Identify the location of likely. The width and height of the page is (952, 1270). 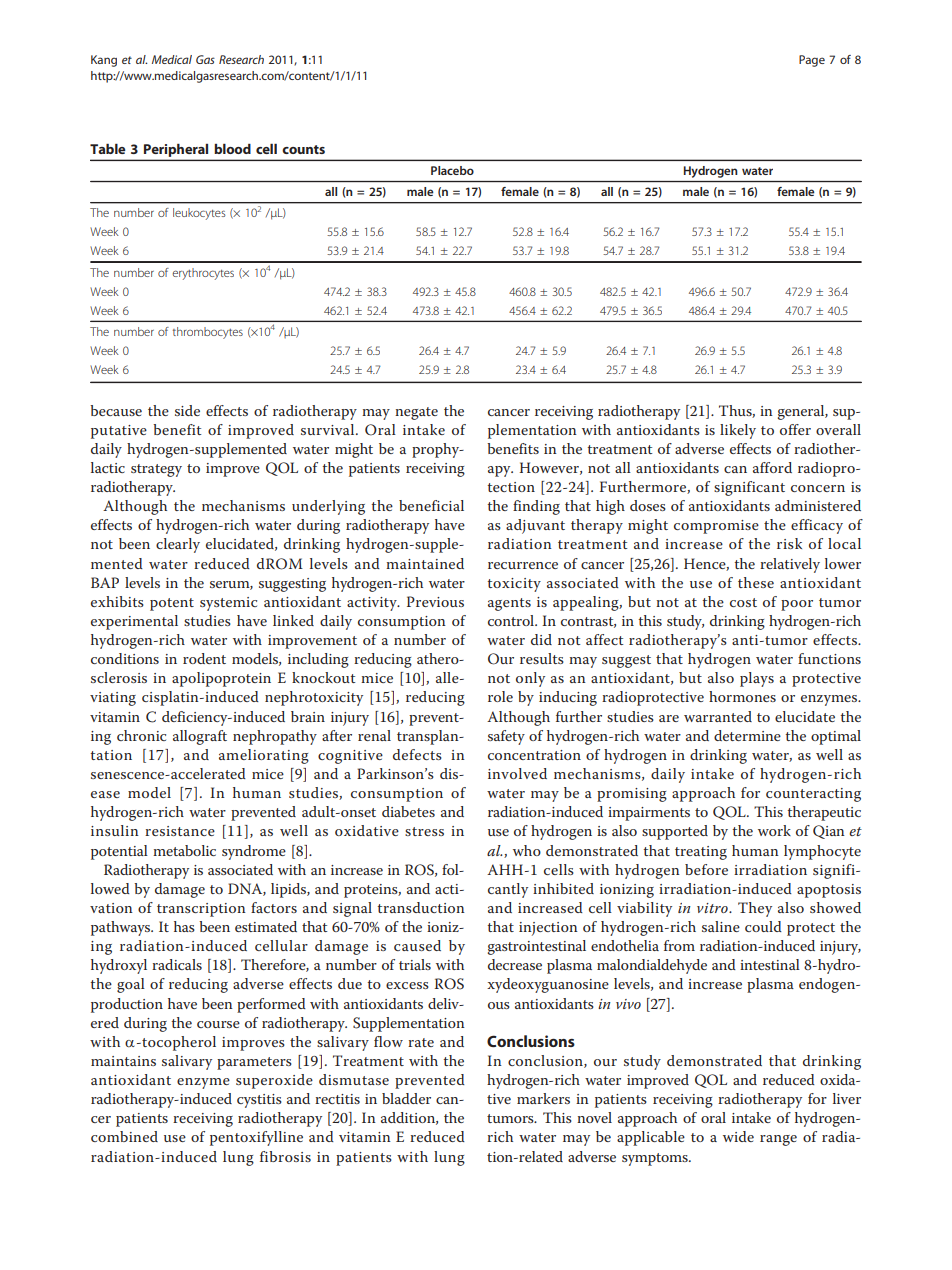
(738, 431).
